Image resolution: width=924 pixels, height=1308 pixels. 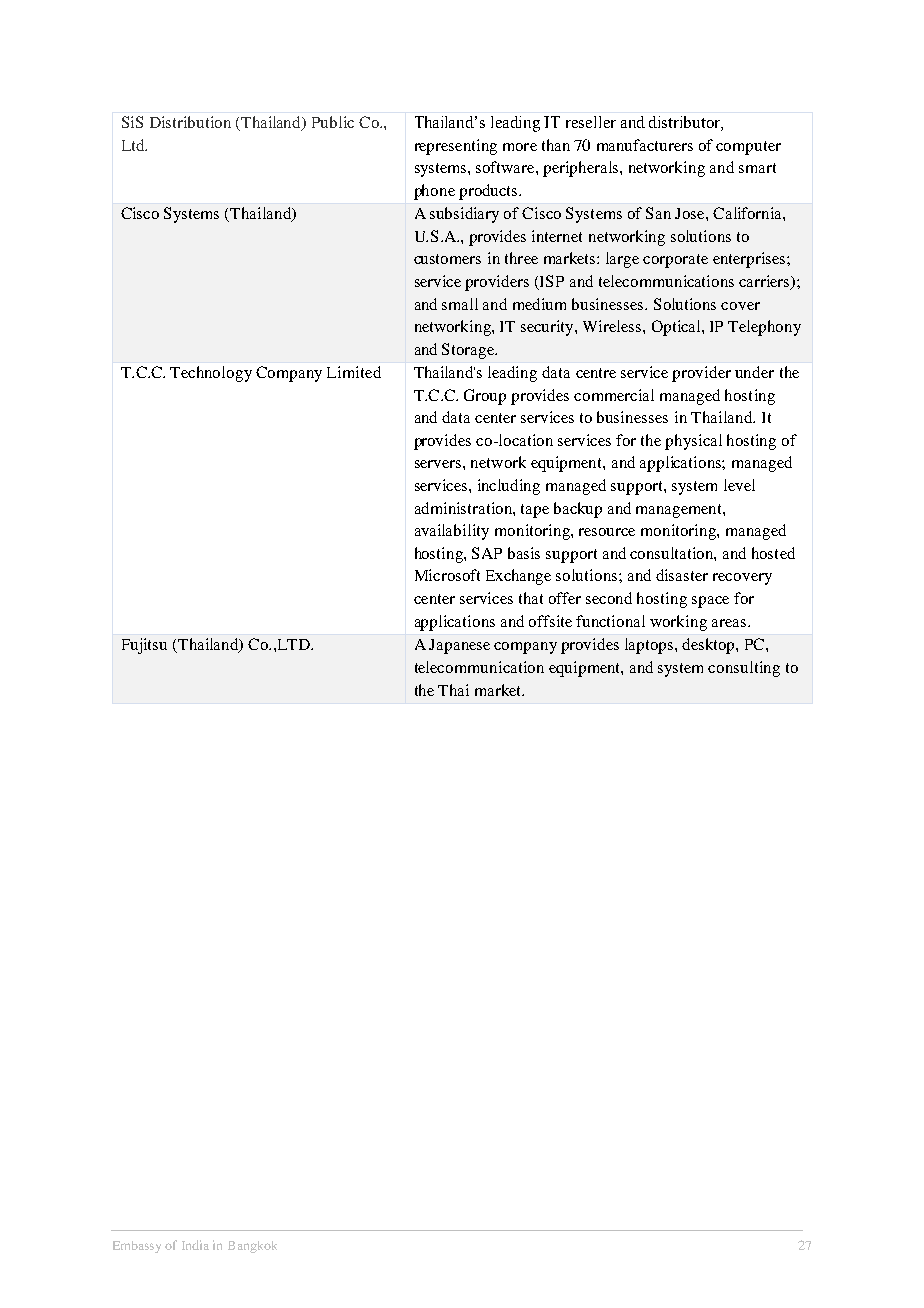 What do you see at coordinates (677, 328) in the screenshot?
I see `Optical` at bounding box center [677, 328].
